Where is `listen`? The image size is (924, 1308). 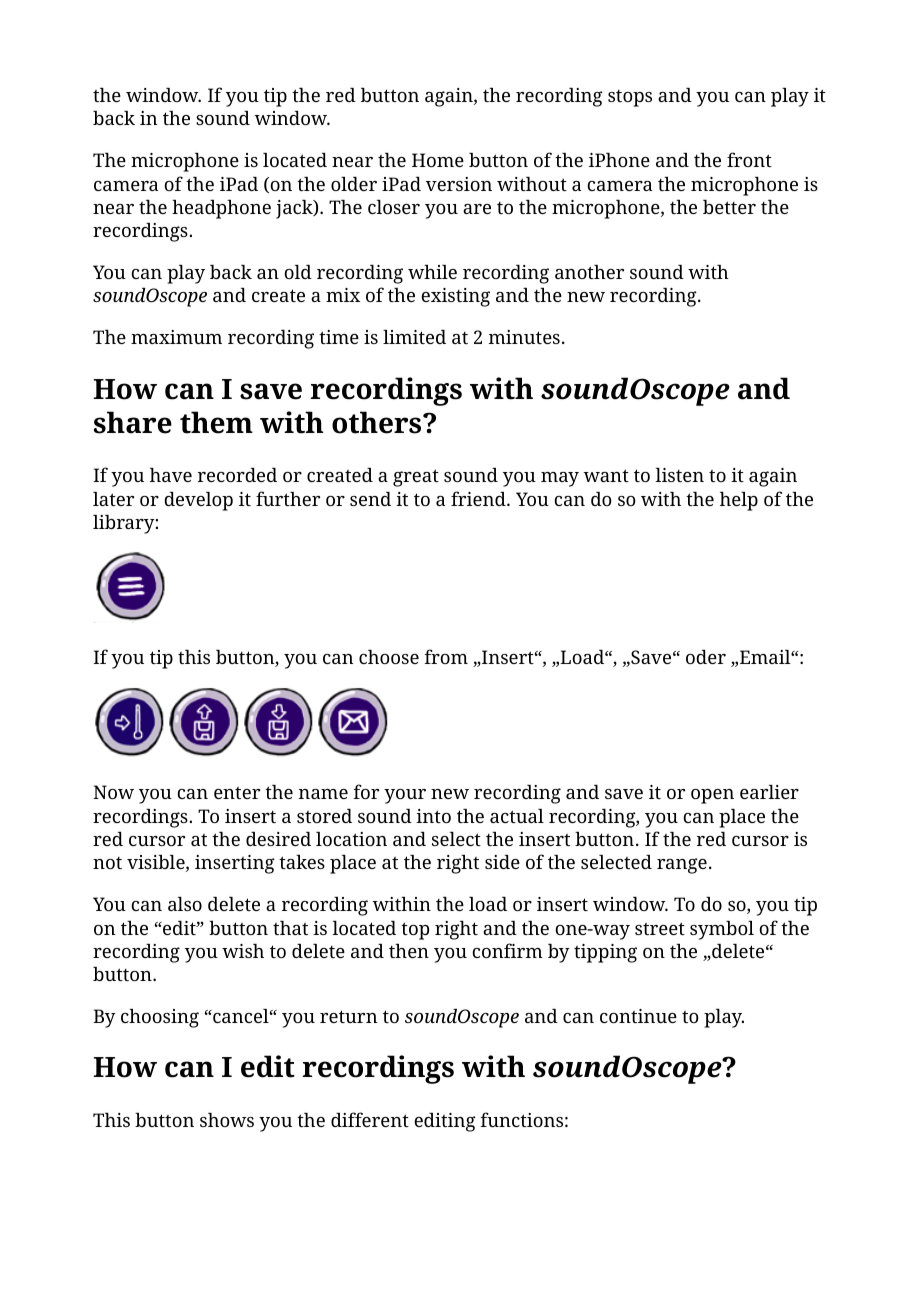
listen is located at coordinates (679, 475).
